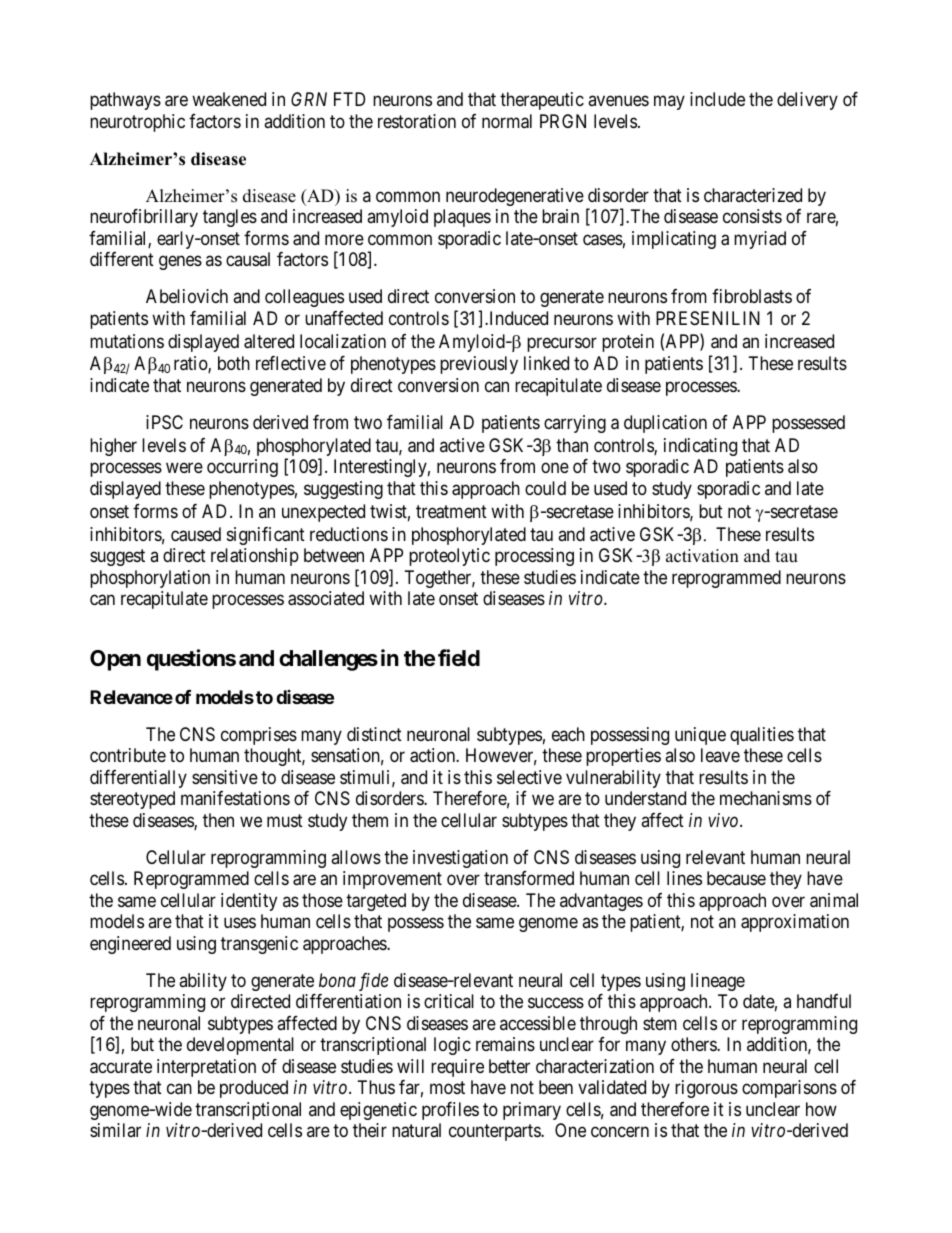  I want to click on uses, so click(240, 923).
